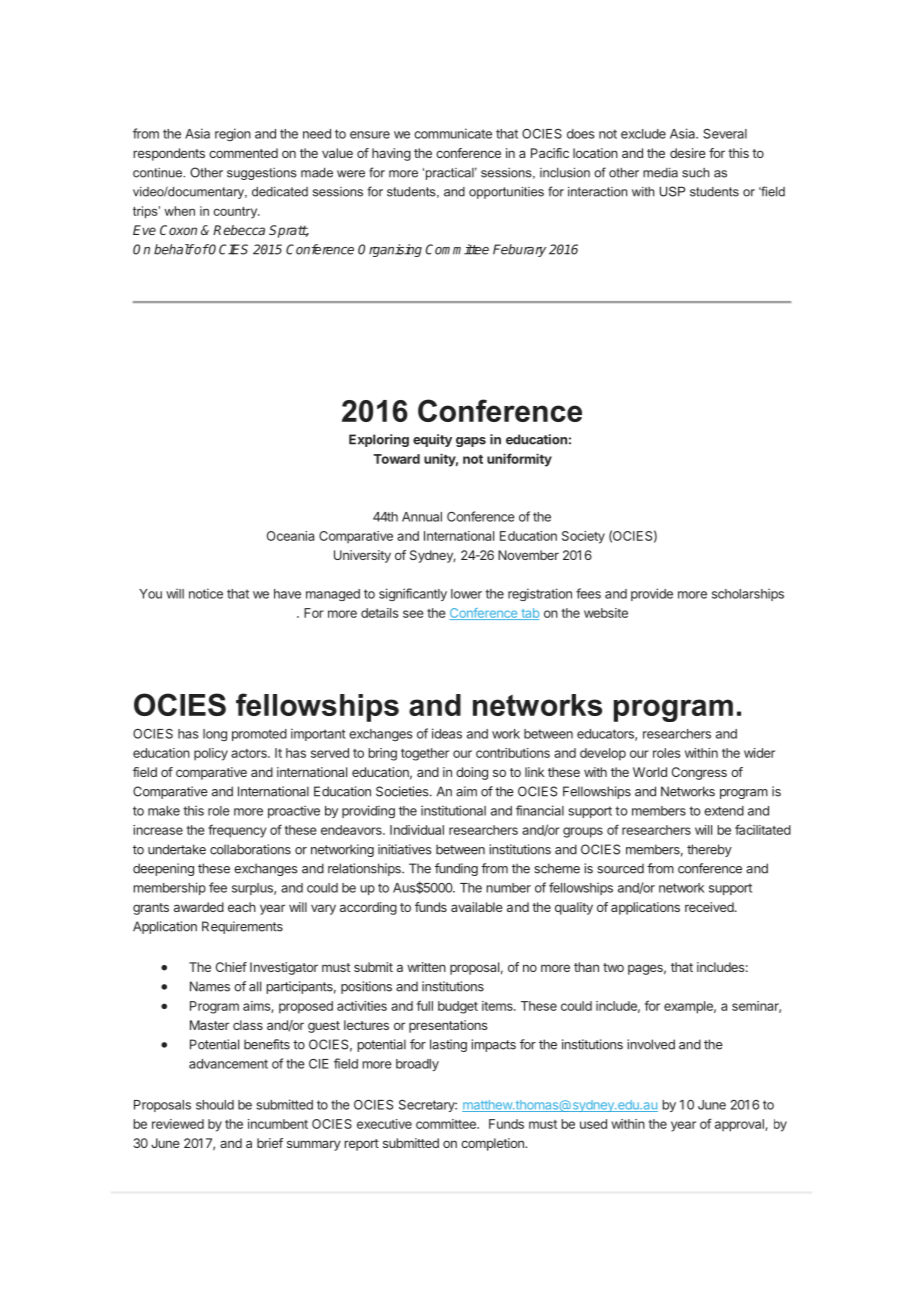 This document has height=1308, width=924. Describe the element at coordinates (243, 153) in the document. I see `commented` at that location.
